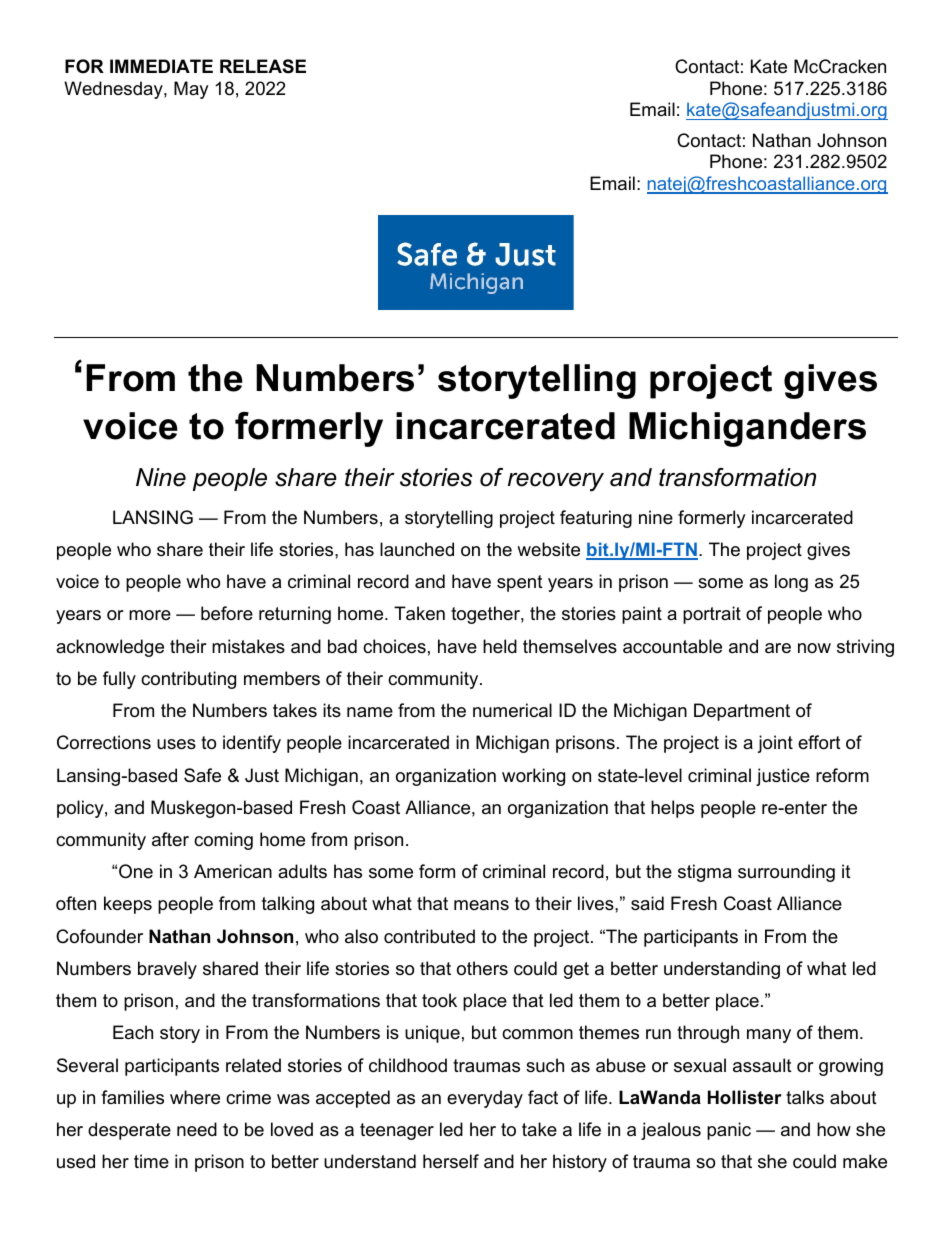 The height and width of the page is (1233, 952). Describe the element at coordinates (263, 66) in the page. I see `RELEASE` at that location.
